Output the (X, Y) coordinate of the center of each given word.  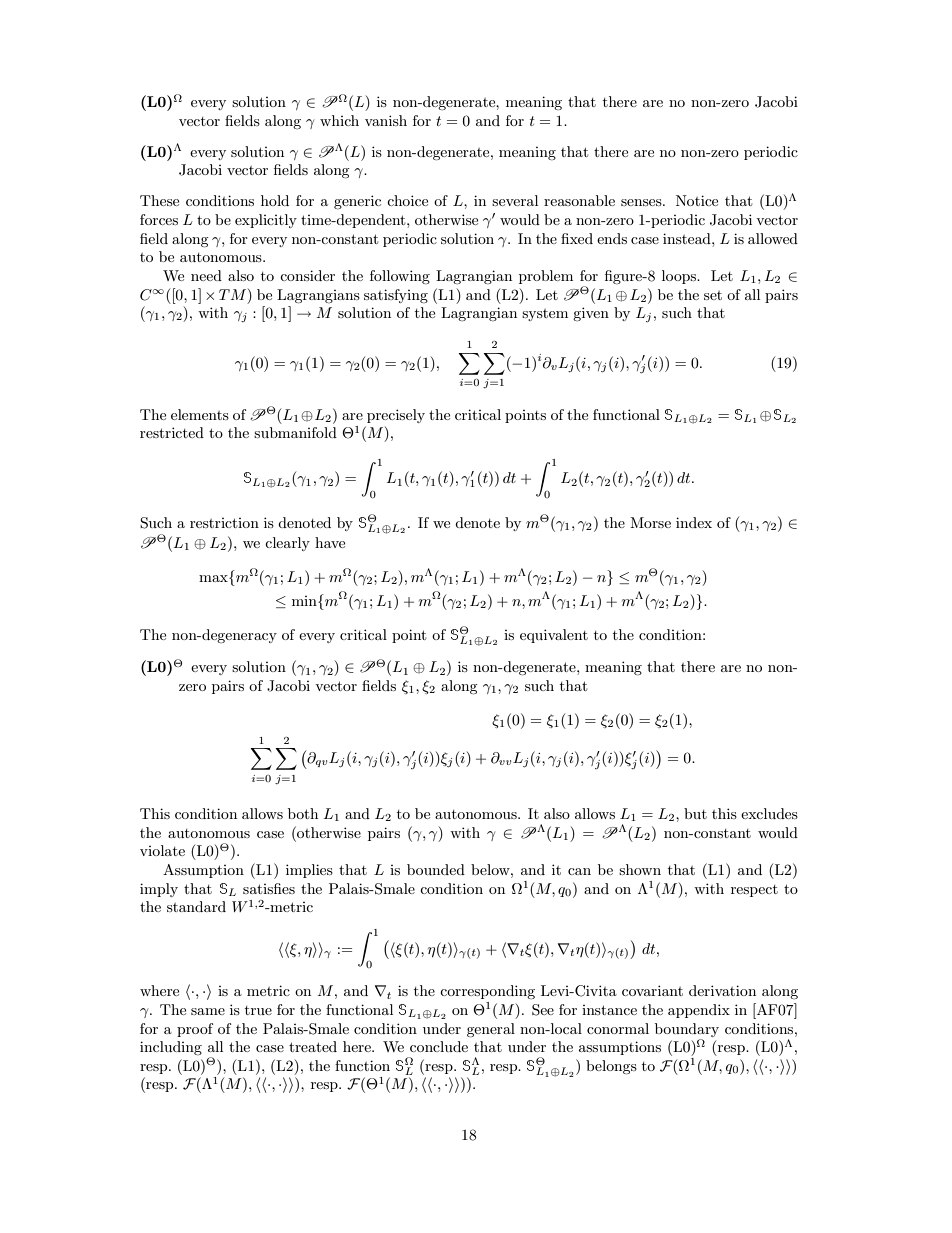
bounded (436, 869)
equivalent (554, 636)
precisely (396, 416)
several (515, 200)
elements (200, 414)
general (491, 1030)
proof (195, 1030)
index (694, 522)
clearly (287, 544)
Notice (697, 200)
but (695, 813)
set (713, 295)
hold (275, 200)
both (303, 813)
